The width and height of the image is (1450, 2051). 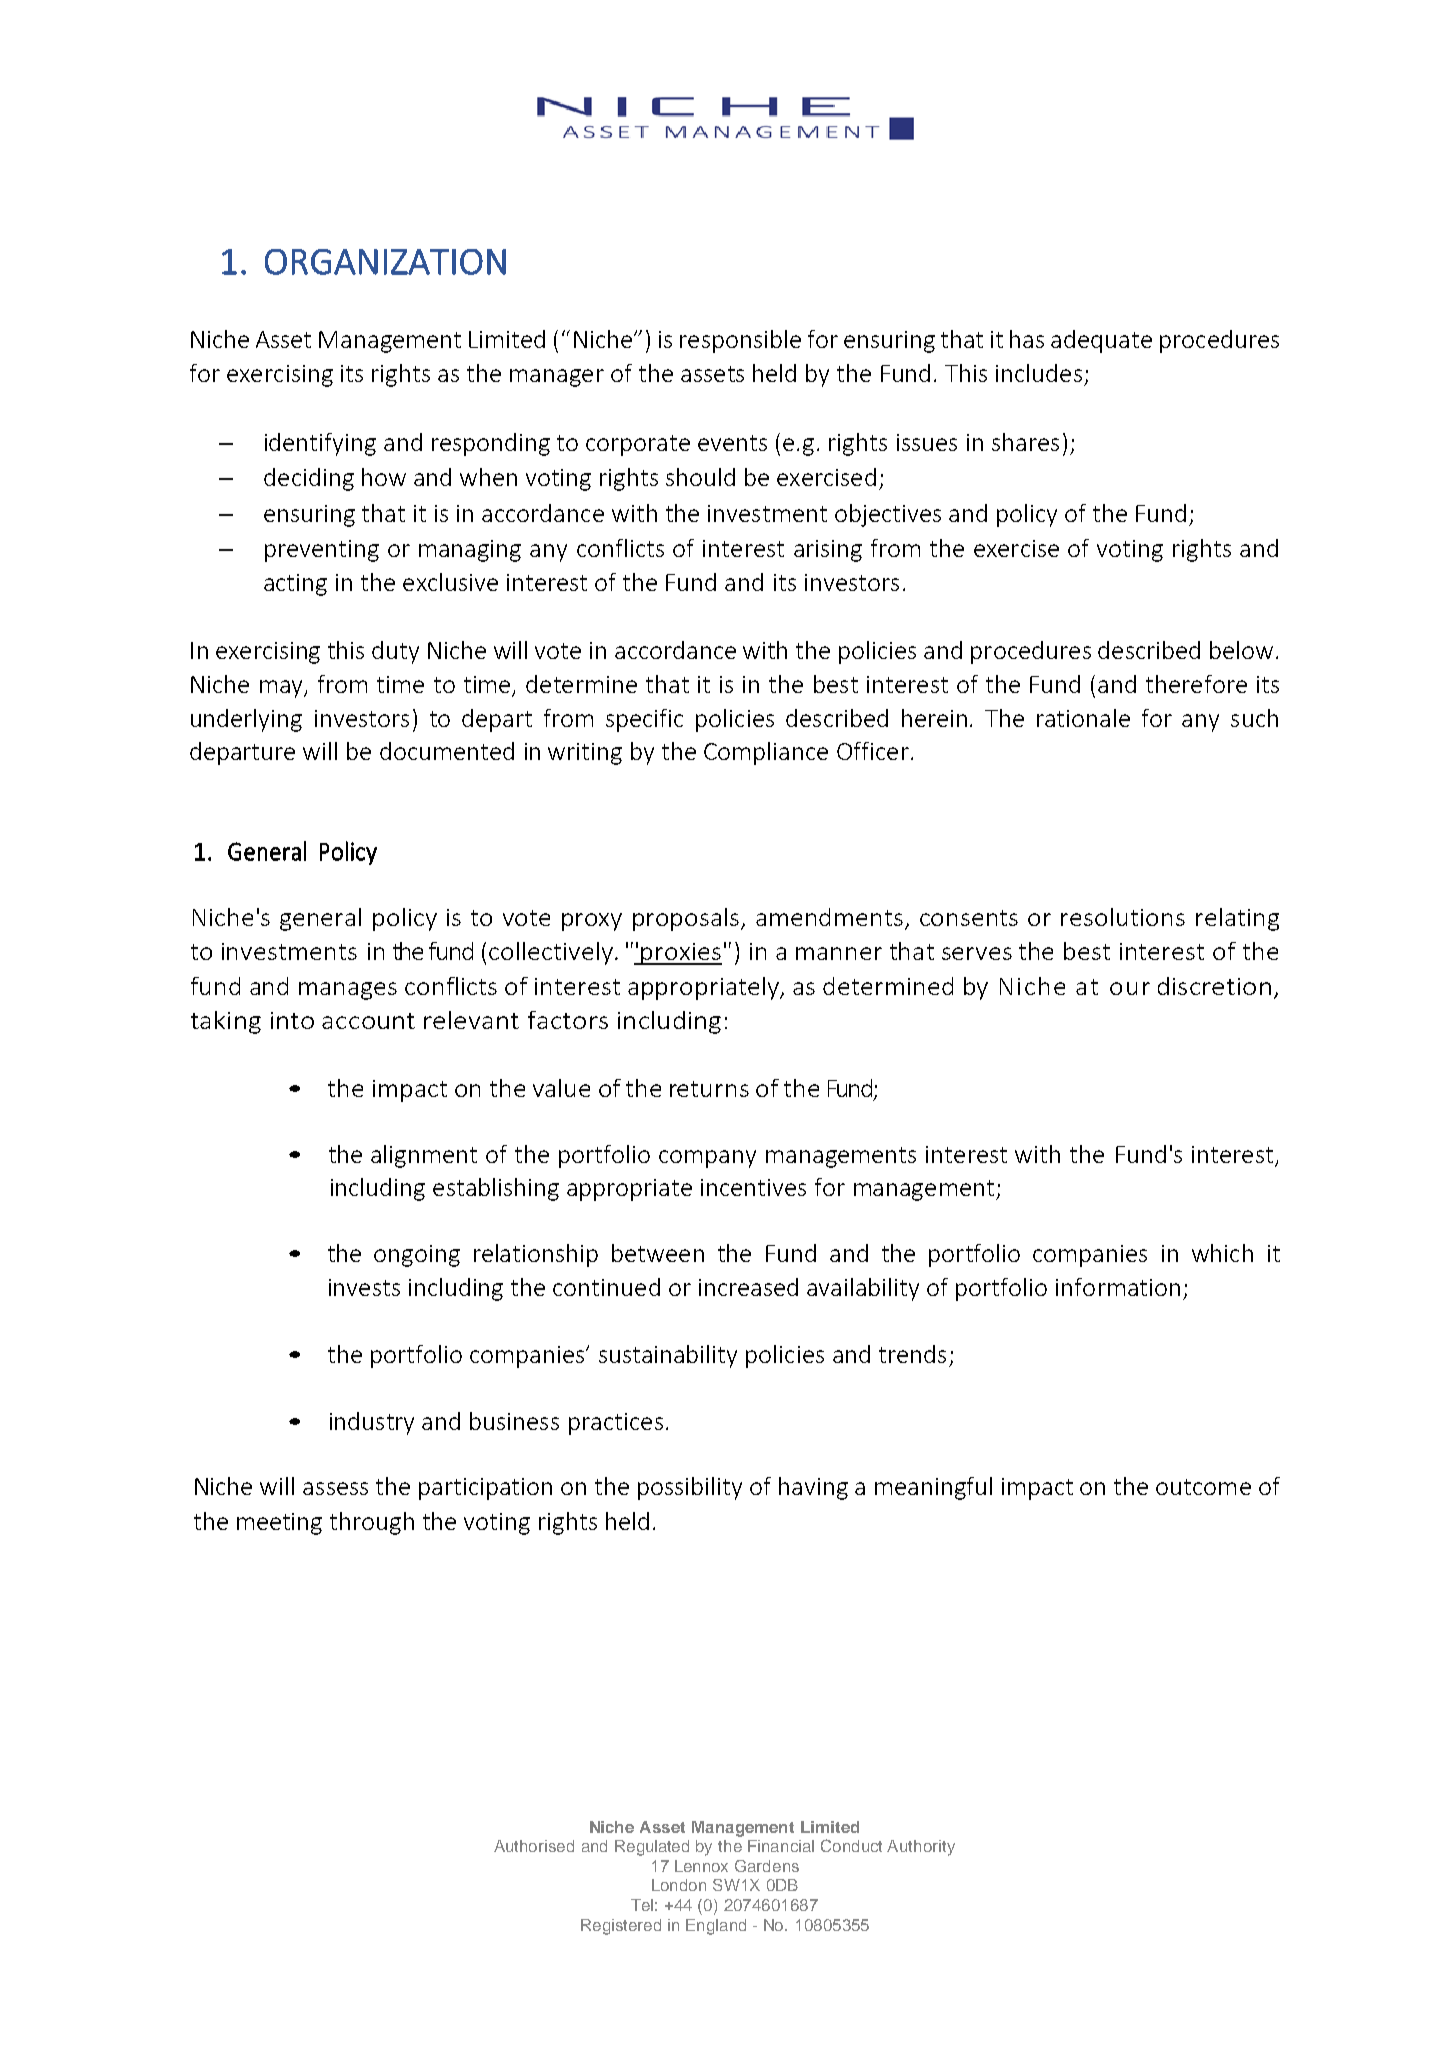 What do you see at coordinates (368, 1021) in the image?
I see `account` at bounding box center [368, 1021].
